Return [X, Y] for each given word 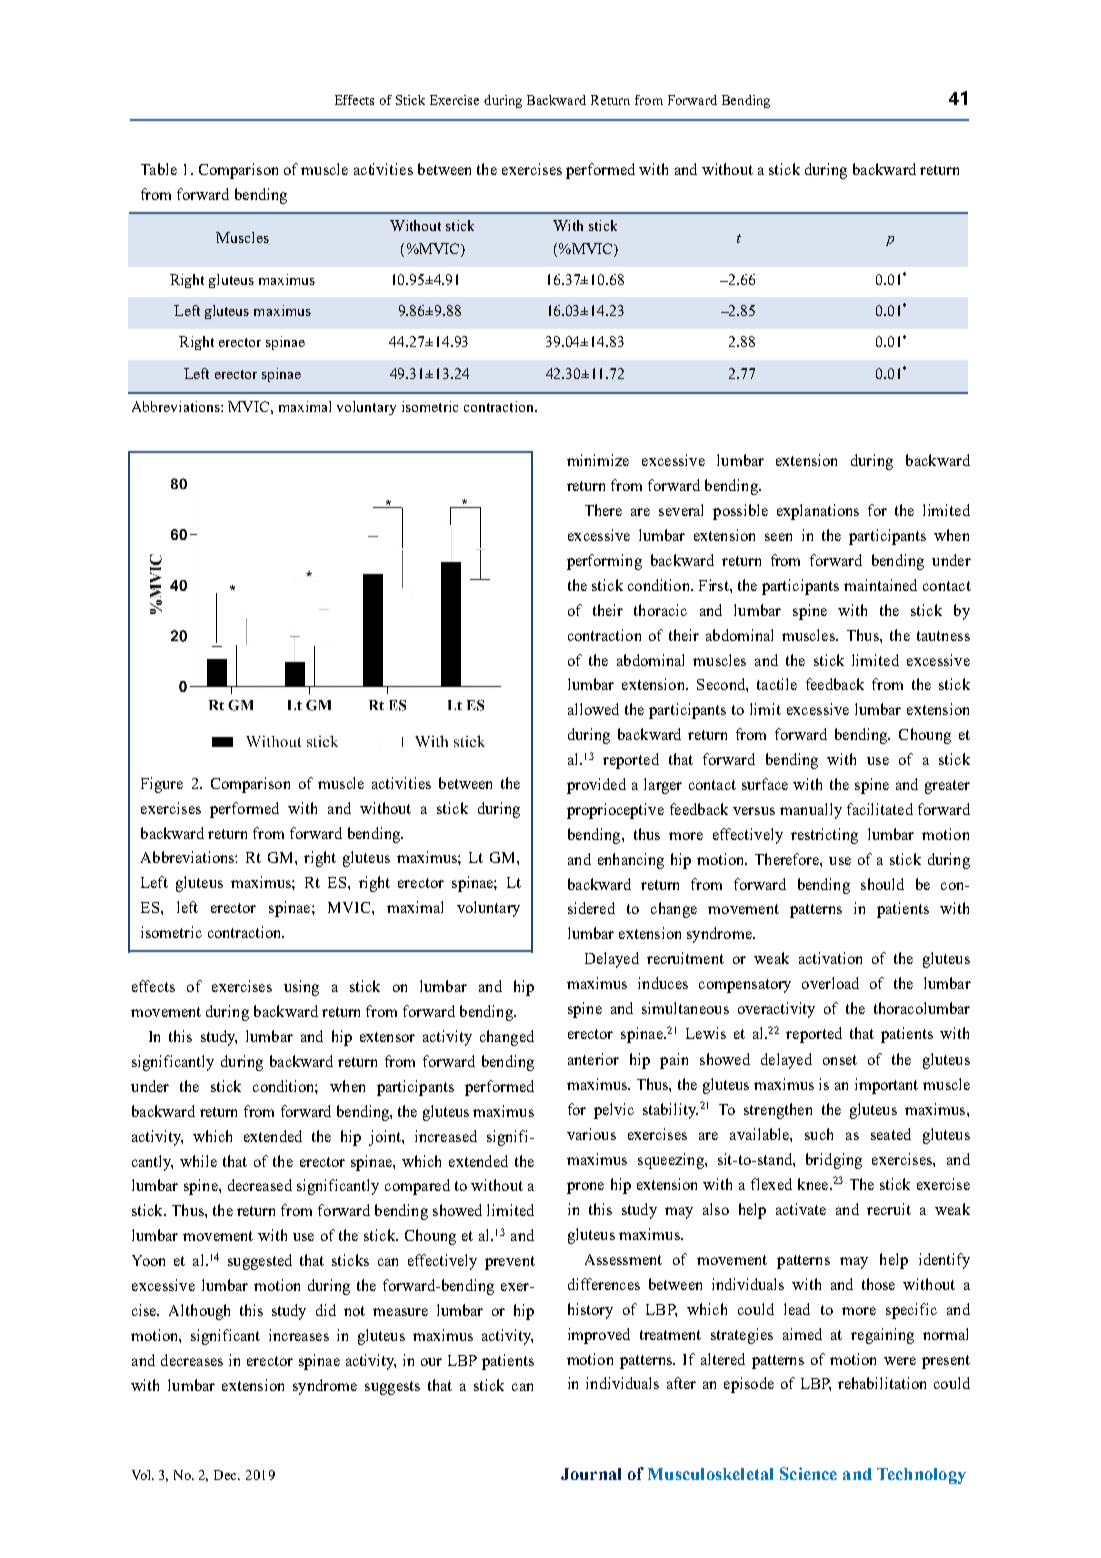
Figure [162, 785]
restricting [824, 836]
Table [159, 169]
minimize [598, 460]
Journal [591, 1474]
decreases [192, 1360]
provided [596, 786]
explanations [818, 512]
